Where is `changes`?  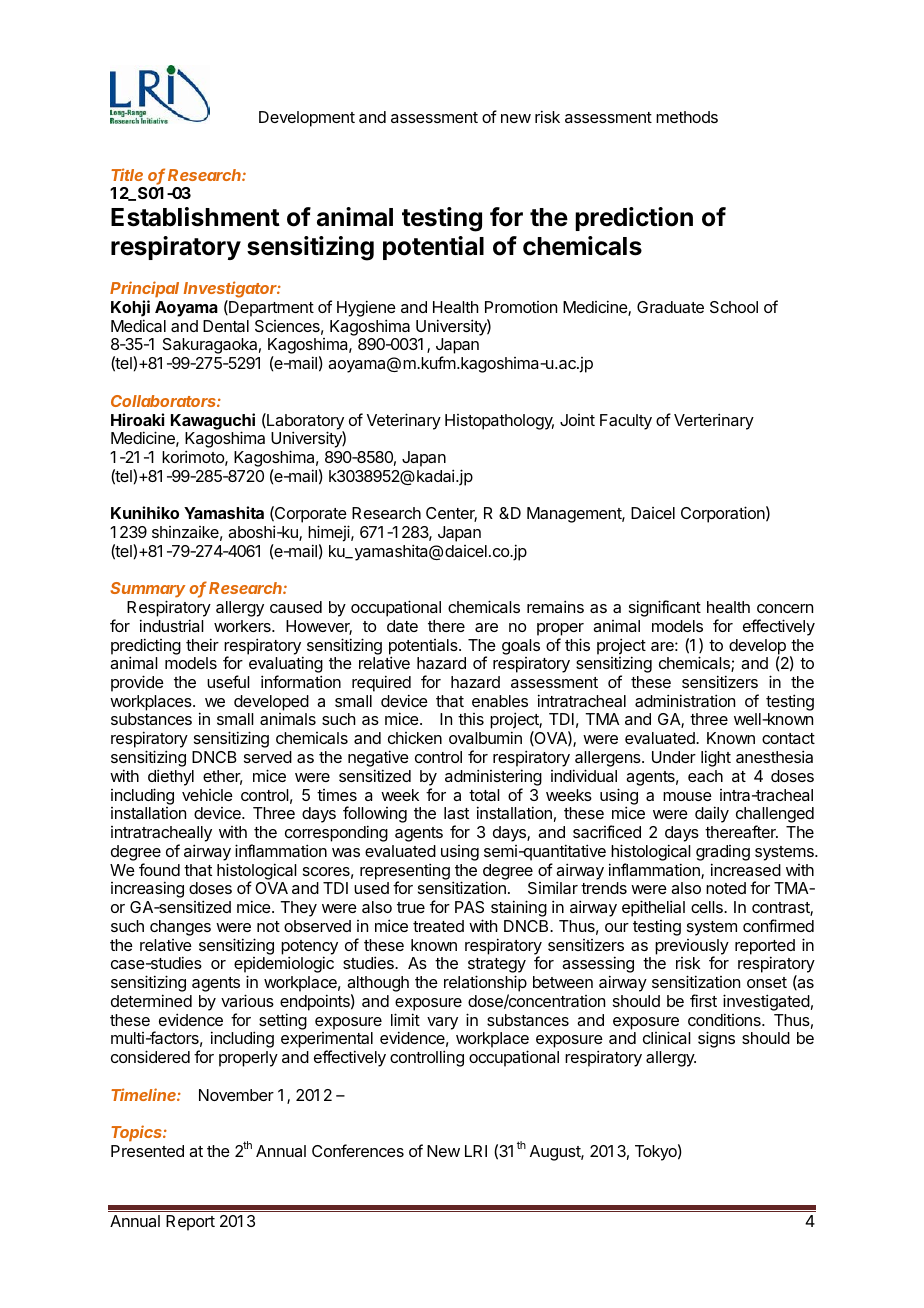 changes is located at coordinates (180, 928).
